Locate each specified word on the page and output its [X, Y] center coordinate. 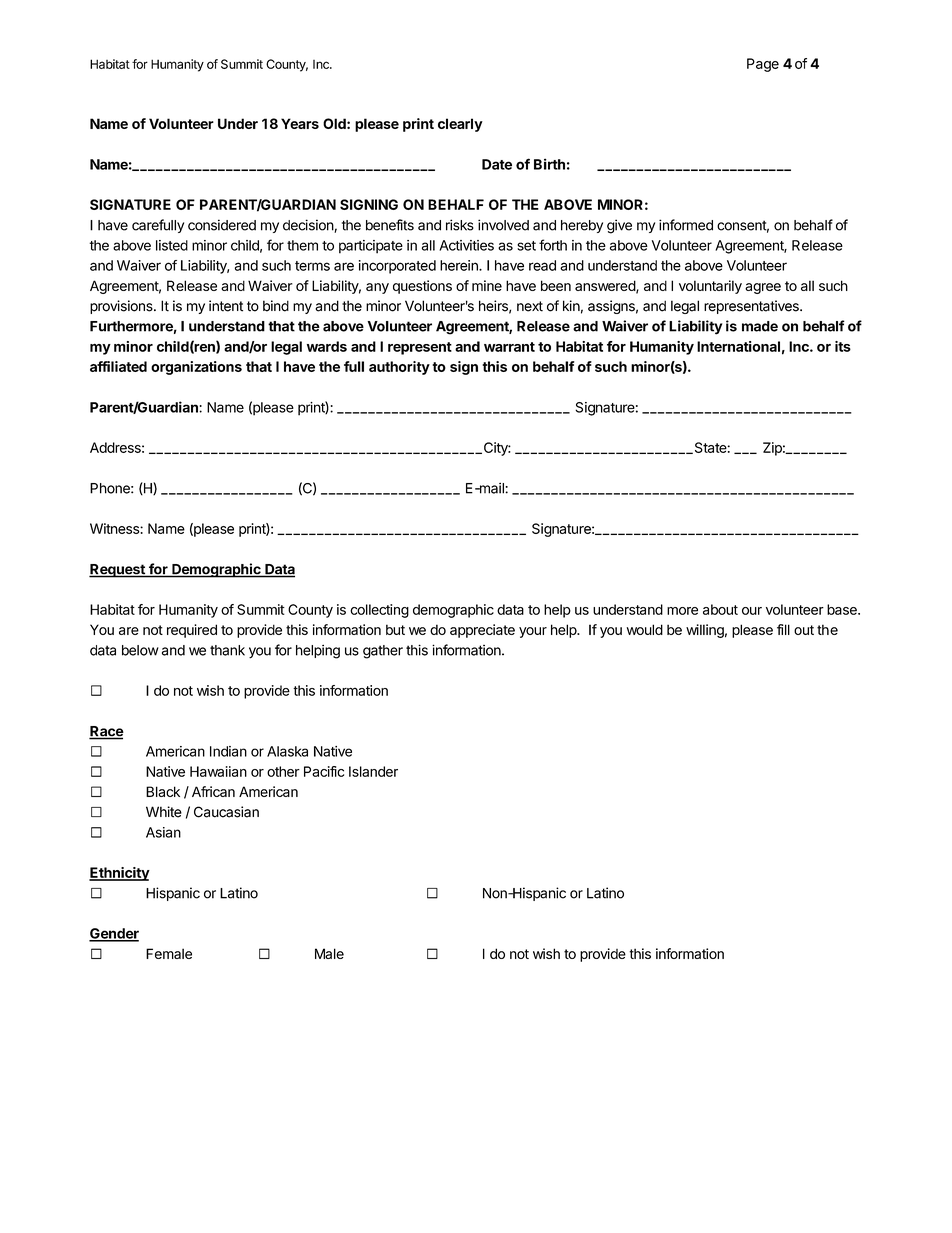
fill [783, 629]
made [760, 326]
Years [300, 123]
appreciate [482, 631]
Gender [114, 934]
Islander [373, 771]
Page [763, 65]
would [645, 629]
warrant [509, 347]
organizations [196, 368]
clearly [460, 125]
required [192, 631]
